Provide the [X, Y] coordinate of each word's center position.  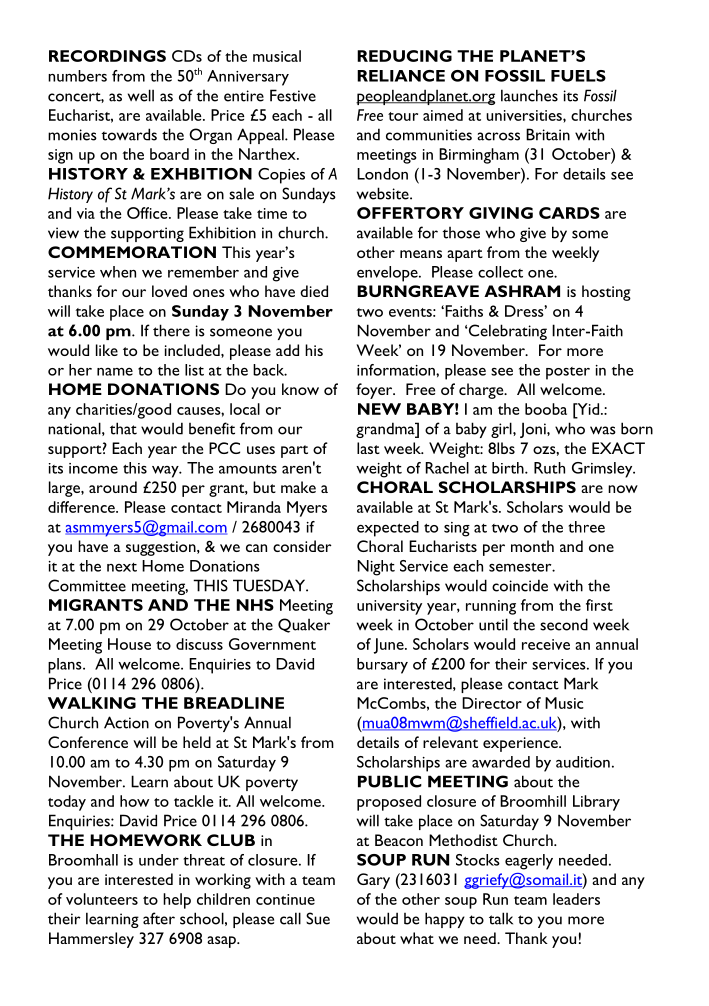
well [141, 95]
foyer [375, 391]
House [129, 644]
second [564, 624]
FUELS [578, 76]
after [159, 918]
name [115, 372]
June [390, 646]
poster [568, 373]
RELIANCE [401, 76]
